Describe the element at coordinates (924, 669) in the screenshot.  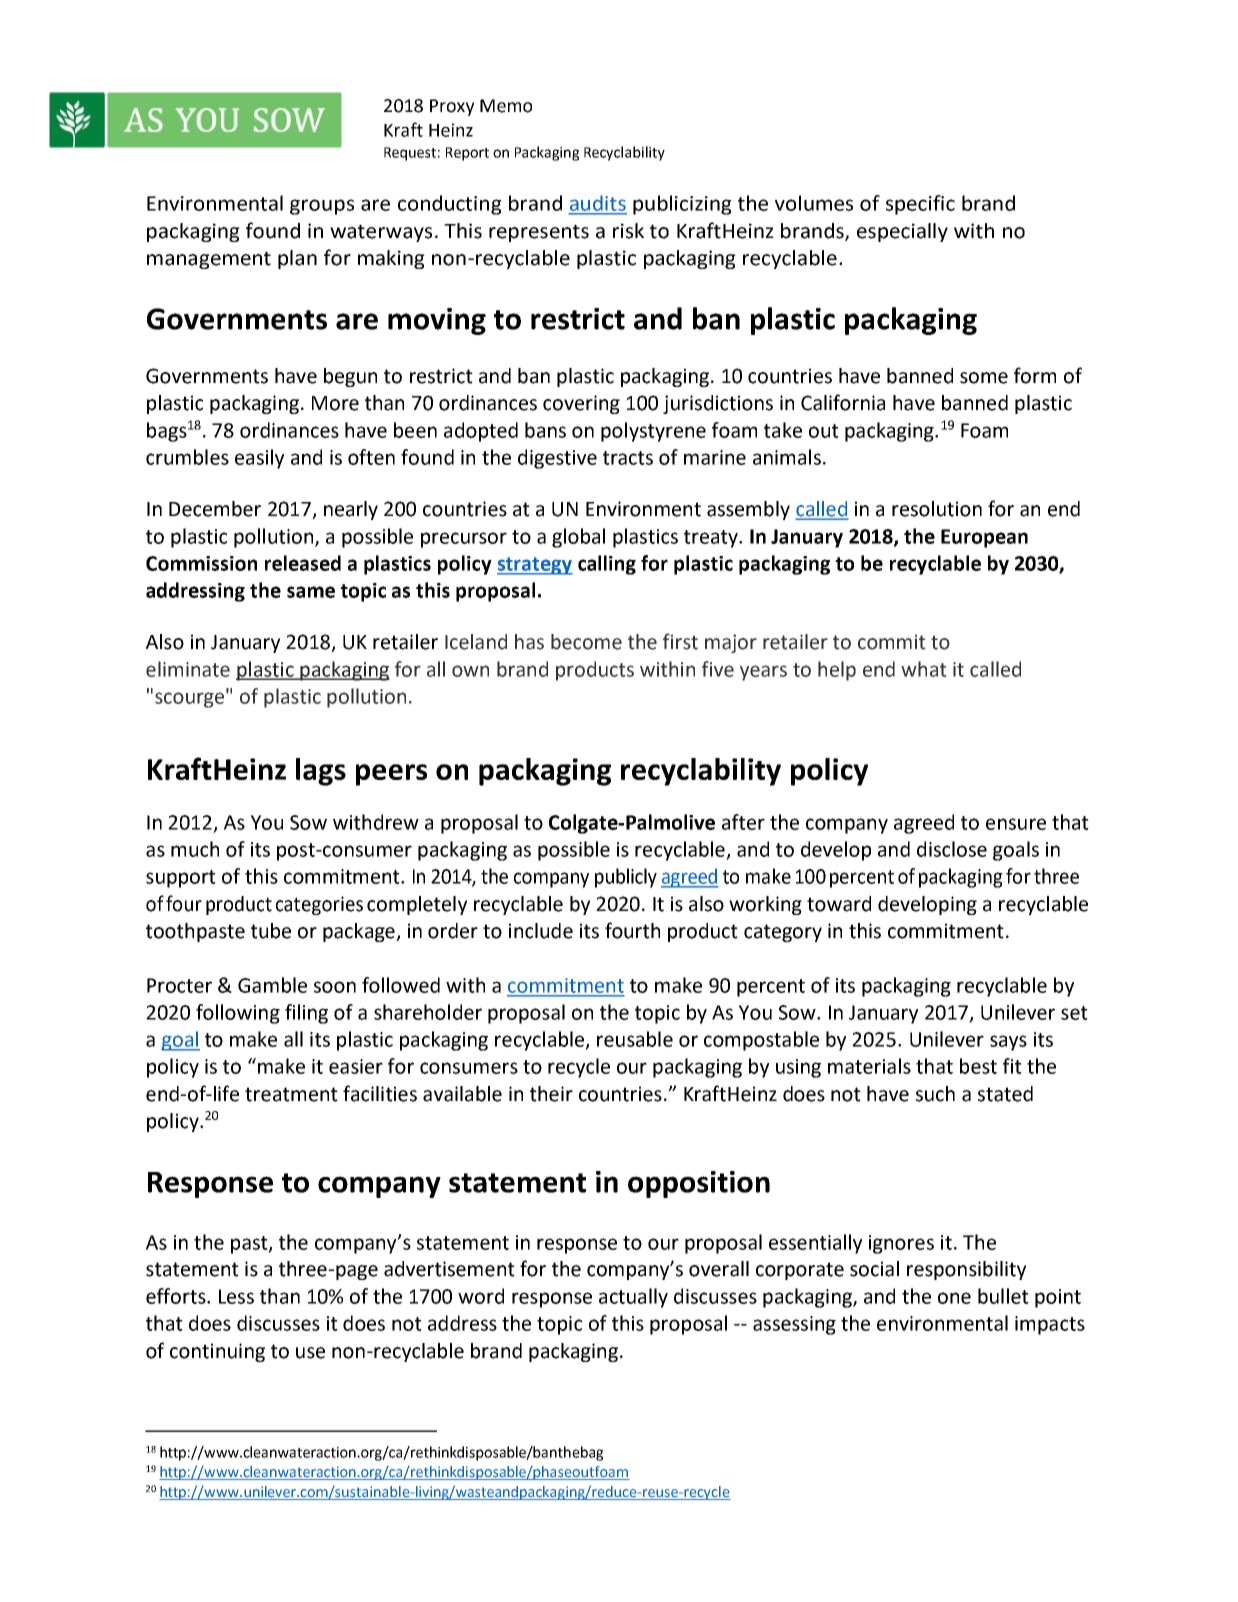
I see `what` at that location.
